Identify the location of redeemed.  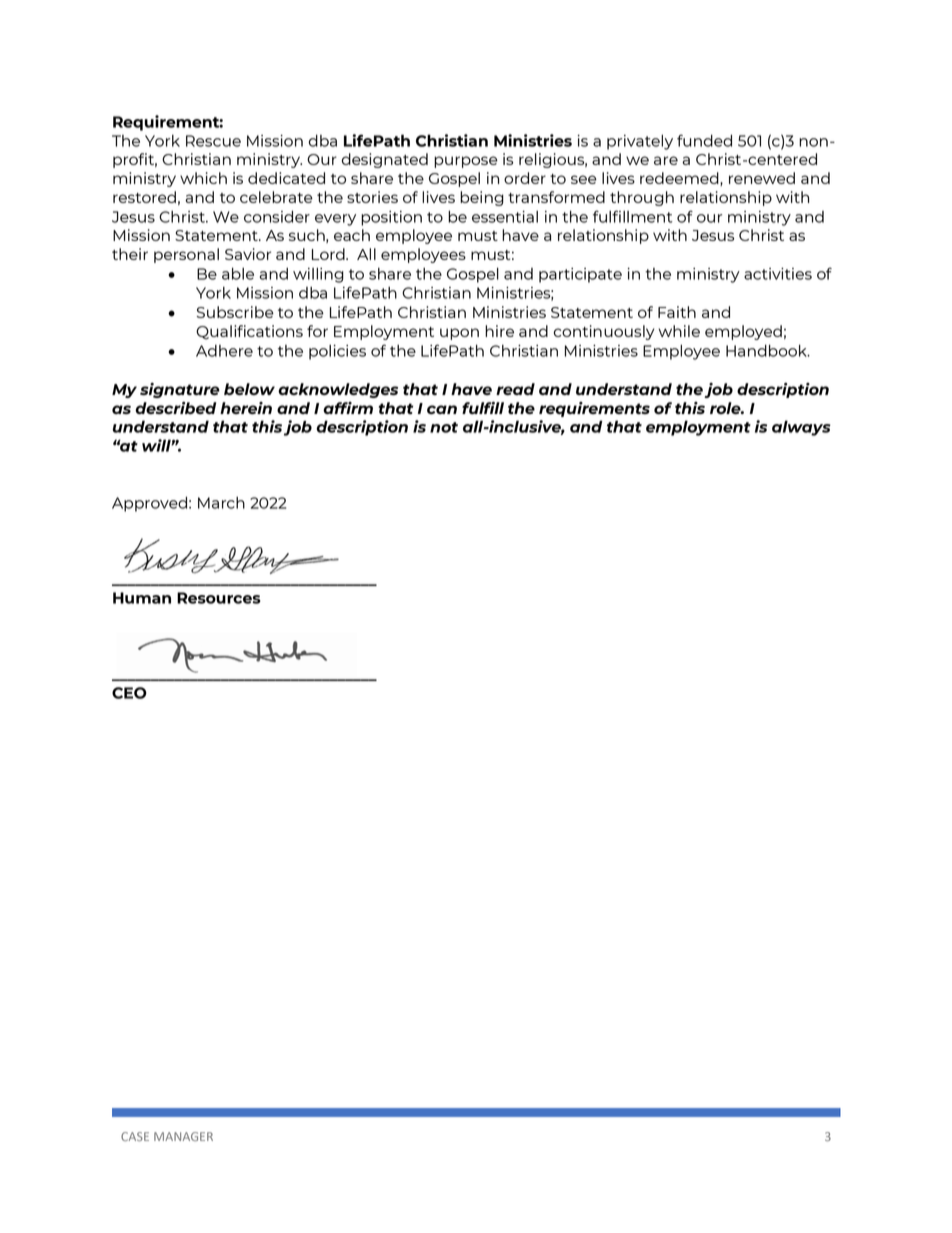
(680, 179).
